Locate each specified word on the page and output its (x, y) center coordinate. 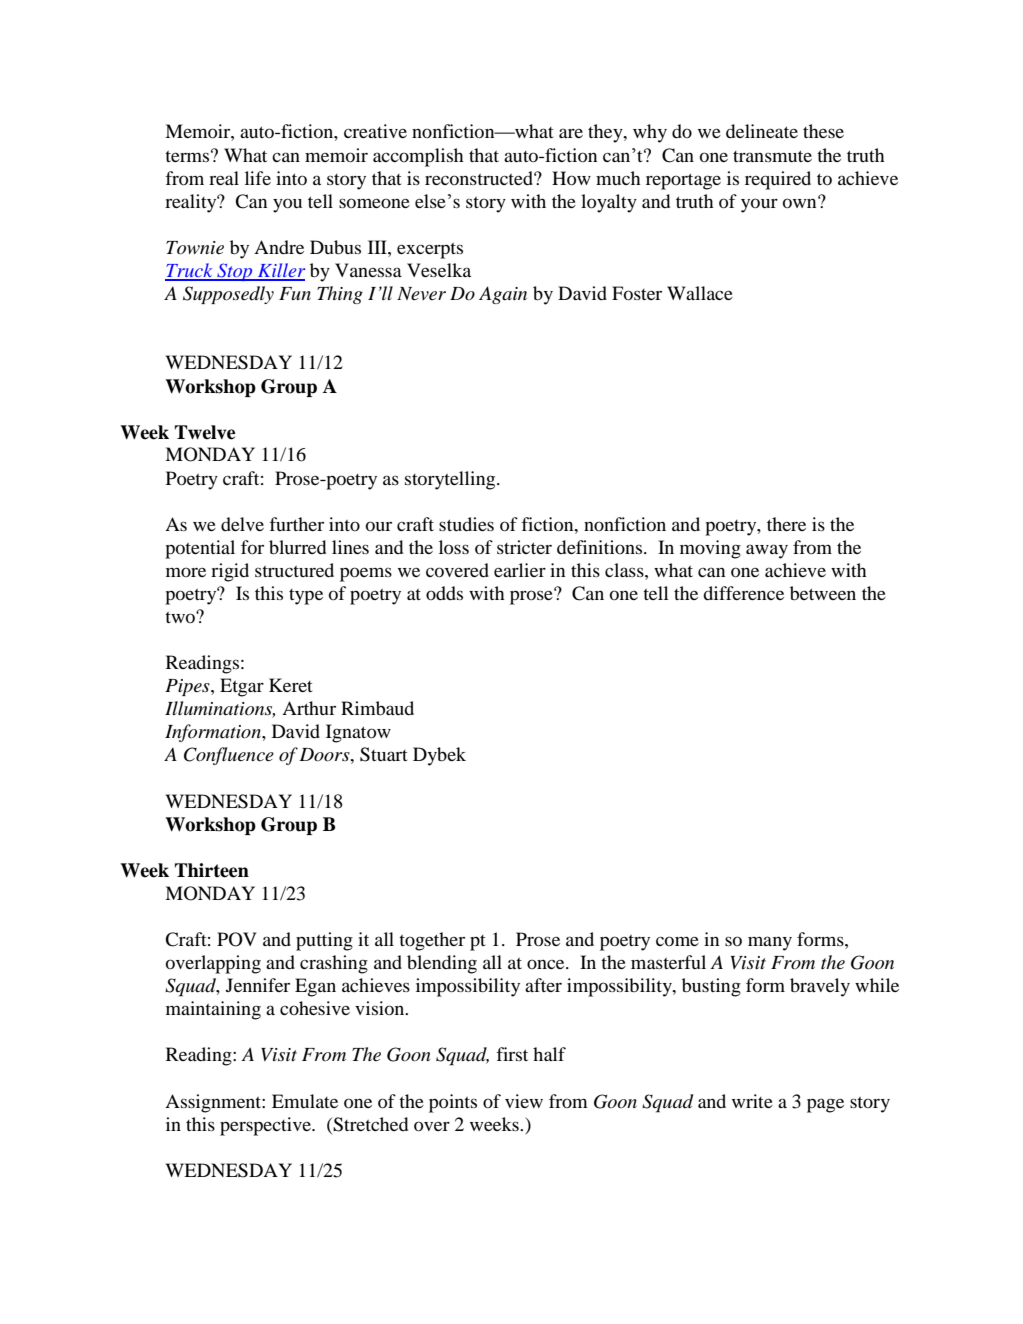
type (306, 597)
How (571, 178)
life (258, 178)
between (823, 593)
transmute (772, 156)
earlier (520, 570)
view (524, 1101)
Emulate (305, 1101)
